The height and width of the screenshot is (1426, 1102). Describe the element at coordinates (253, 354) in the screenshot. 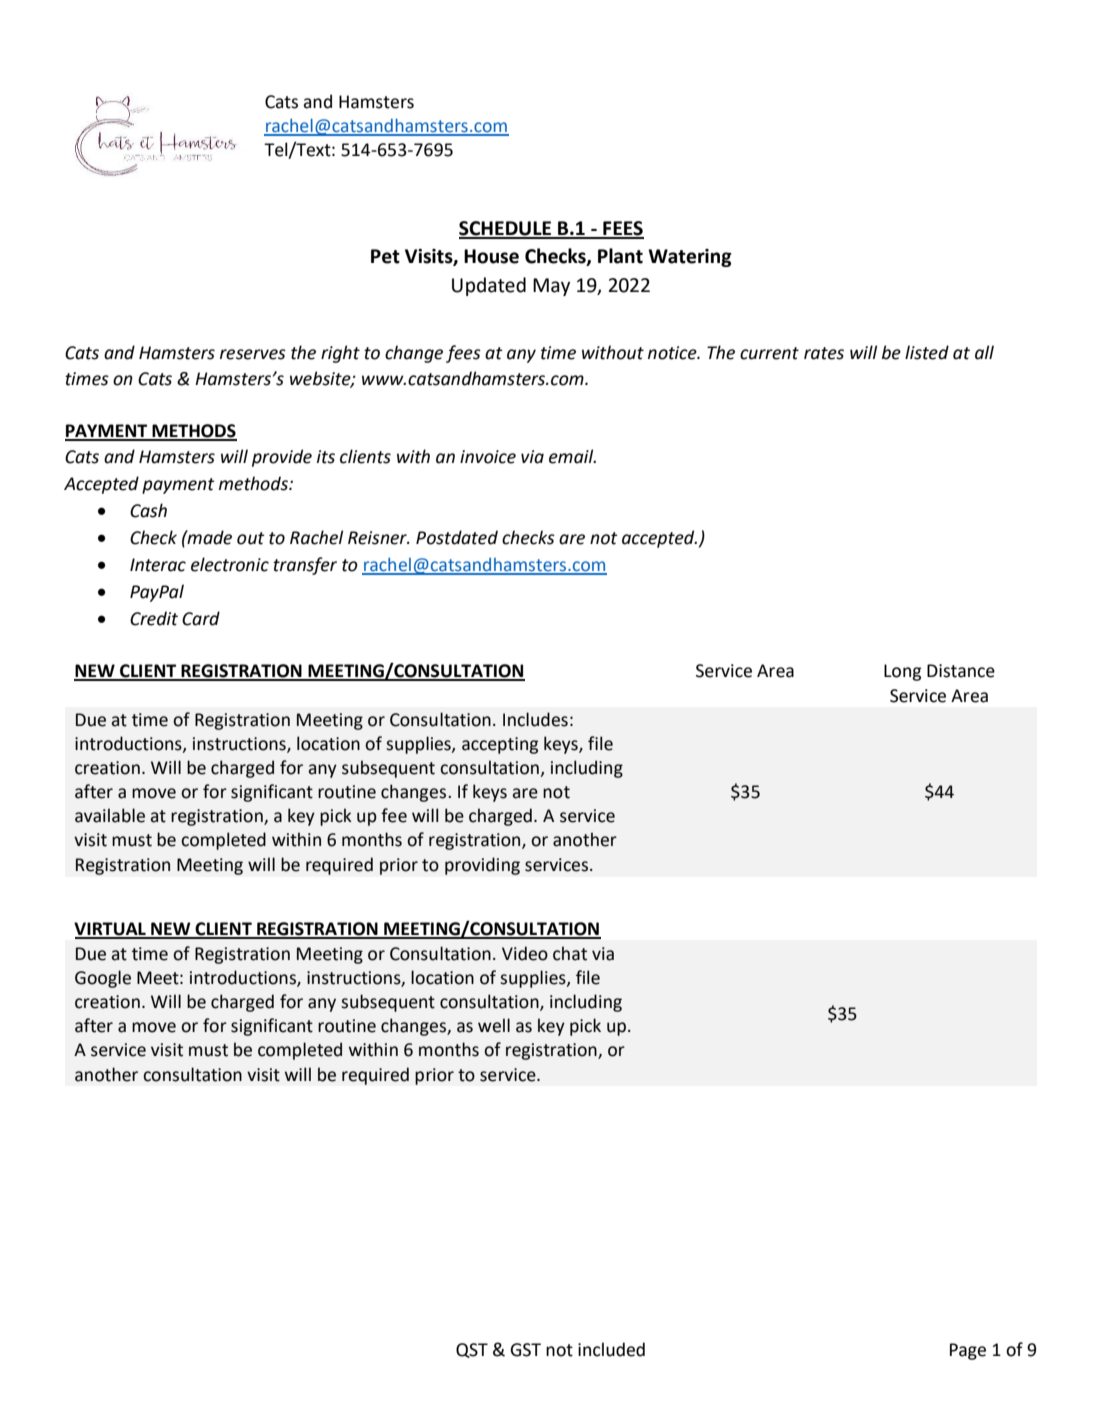

I see `reserves` at that location.
